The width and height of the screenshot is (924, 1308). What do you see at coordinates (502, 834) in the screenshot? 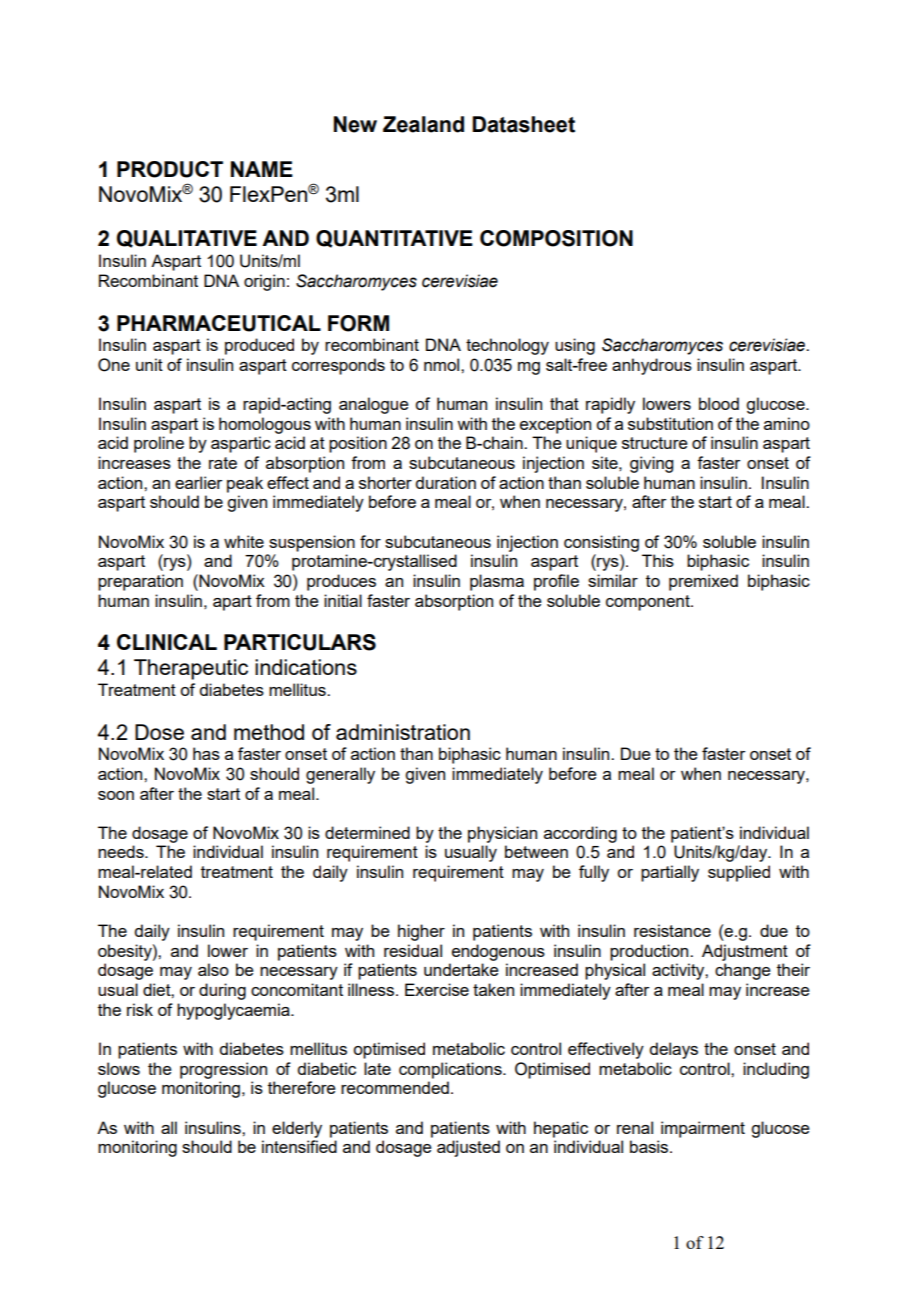
I see `physician` at bounding box center [502, 834].
